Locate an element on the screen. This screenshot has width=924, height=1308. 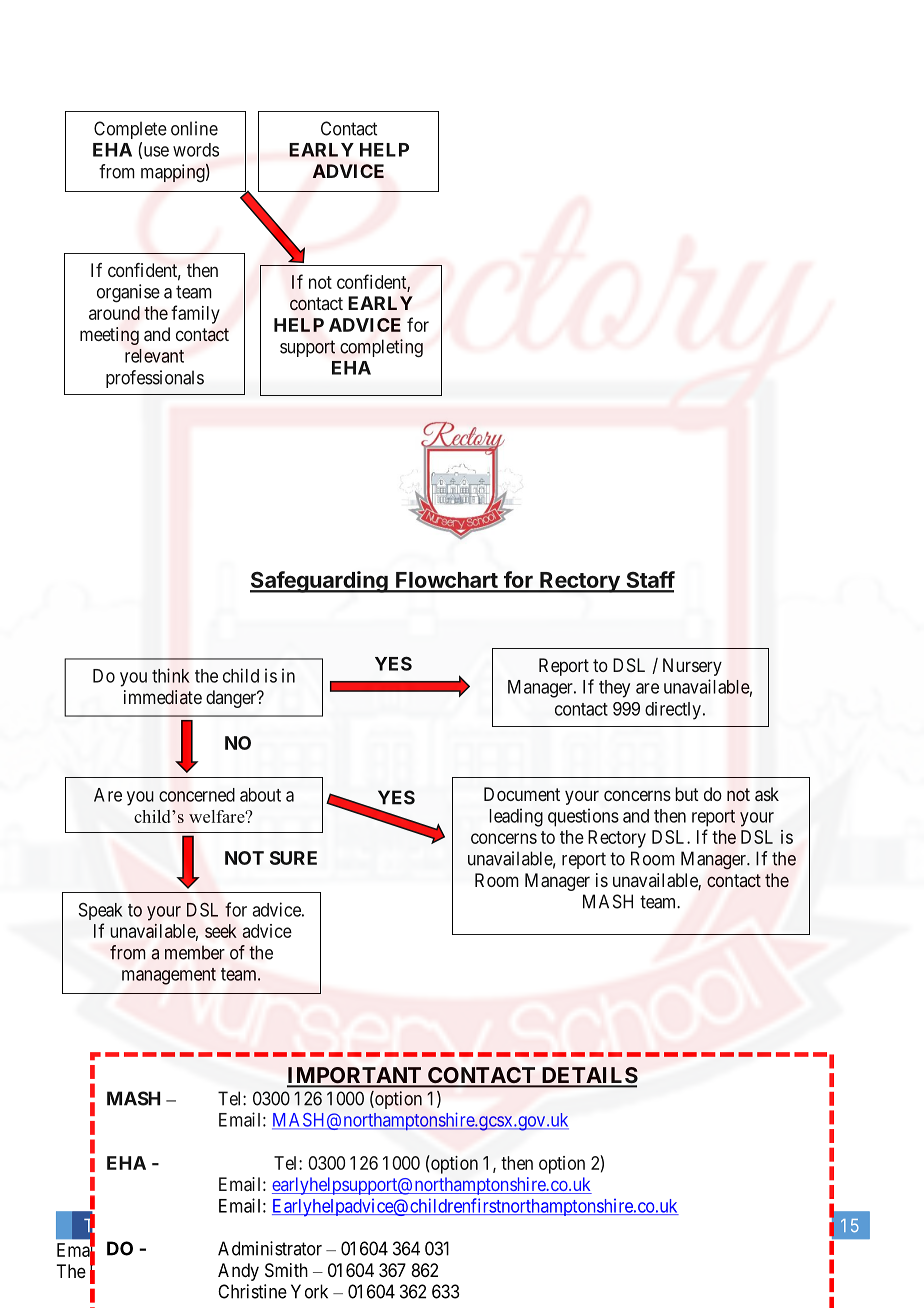
Andy is located at coordinates (238, 1272).
